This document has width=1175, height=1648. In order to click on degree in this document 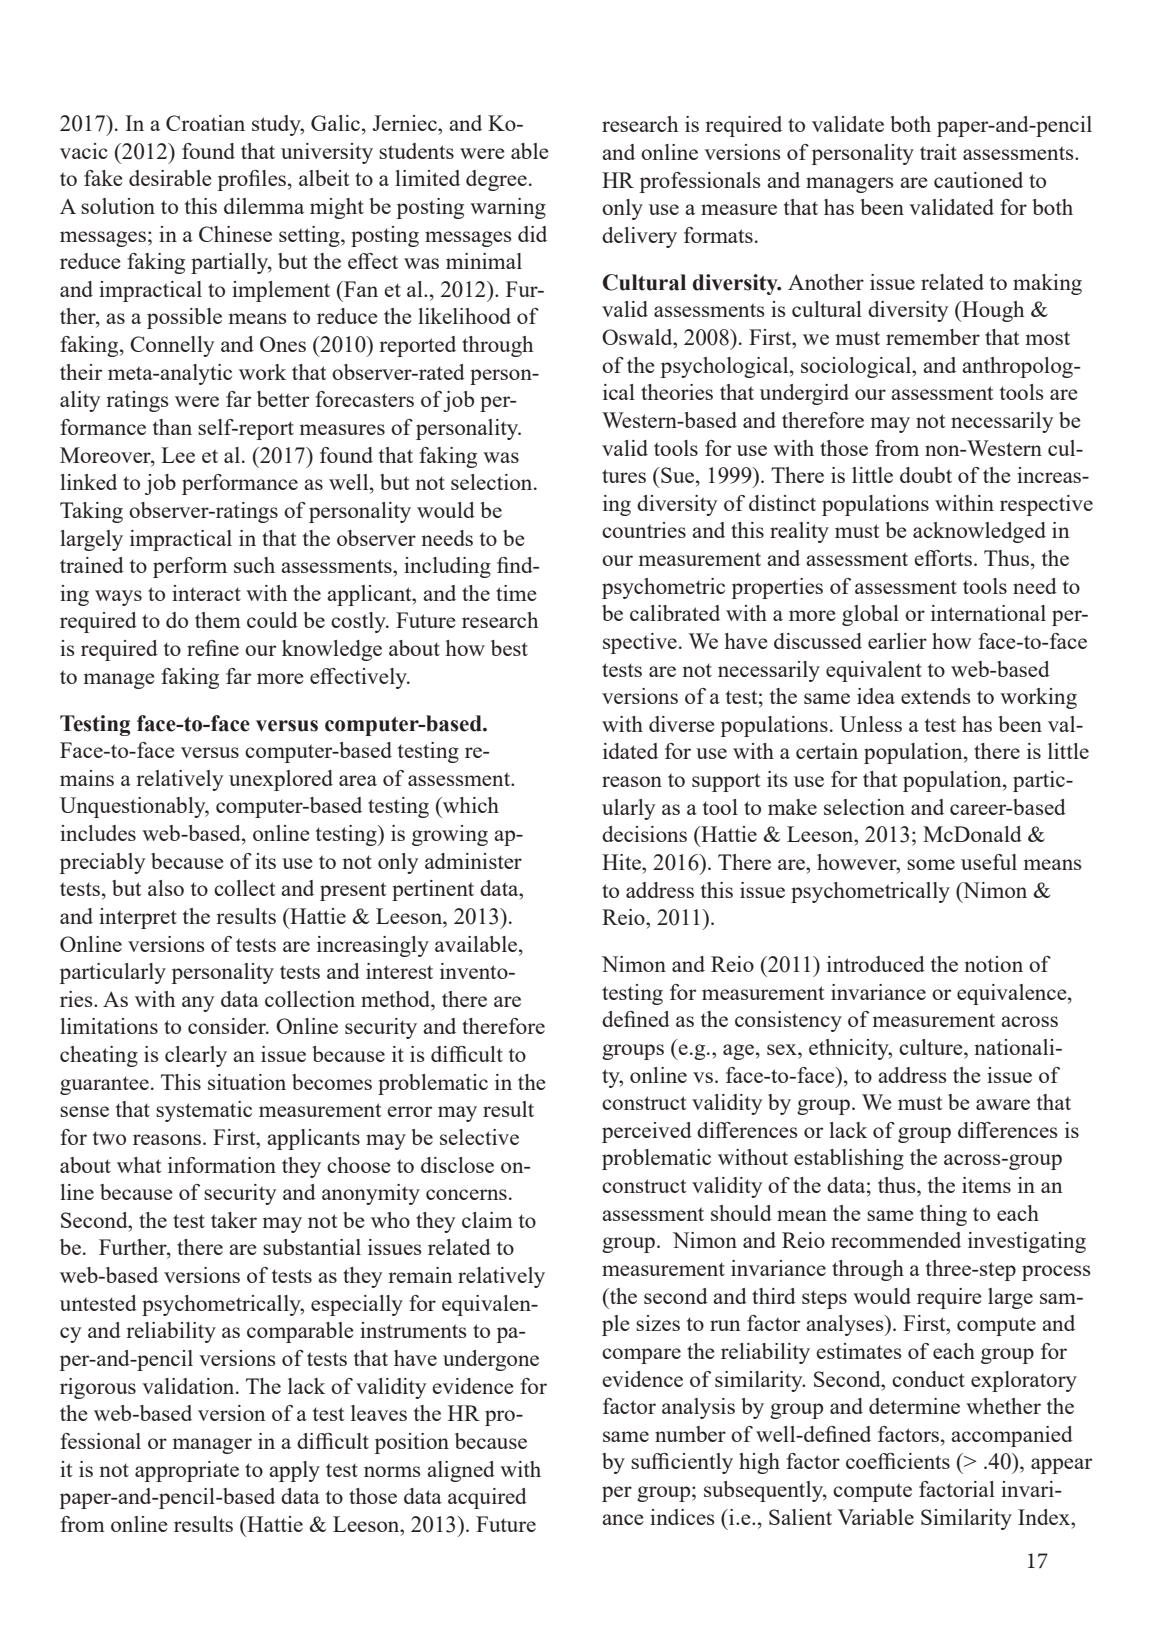, I will do `click(496, 180)`.
